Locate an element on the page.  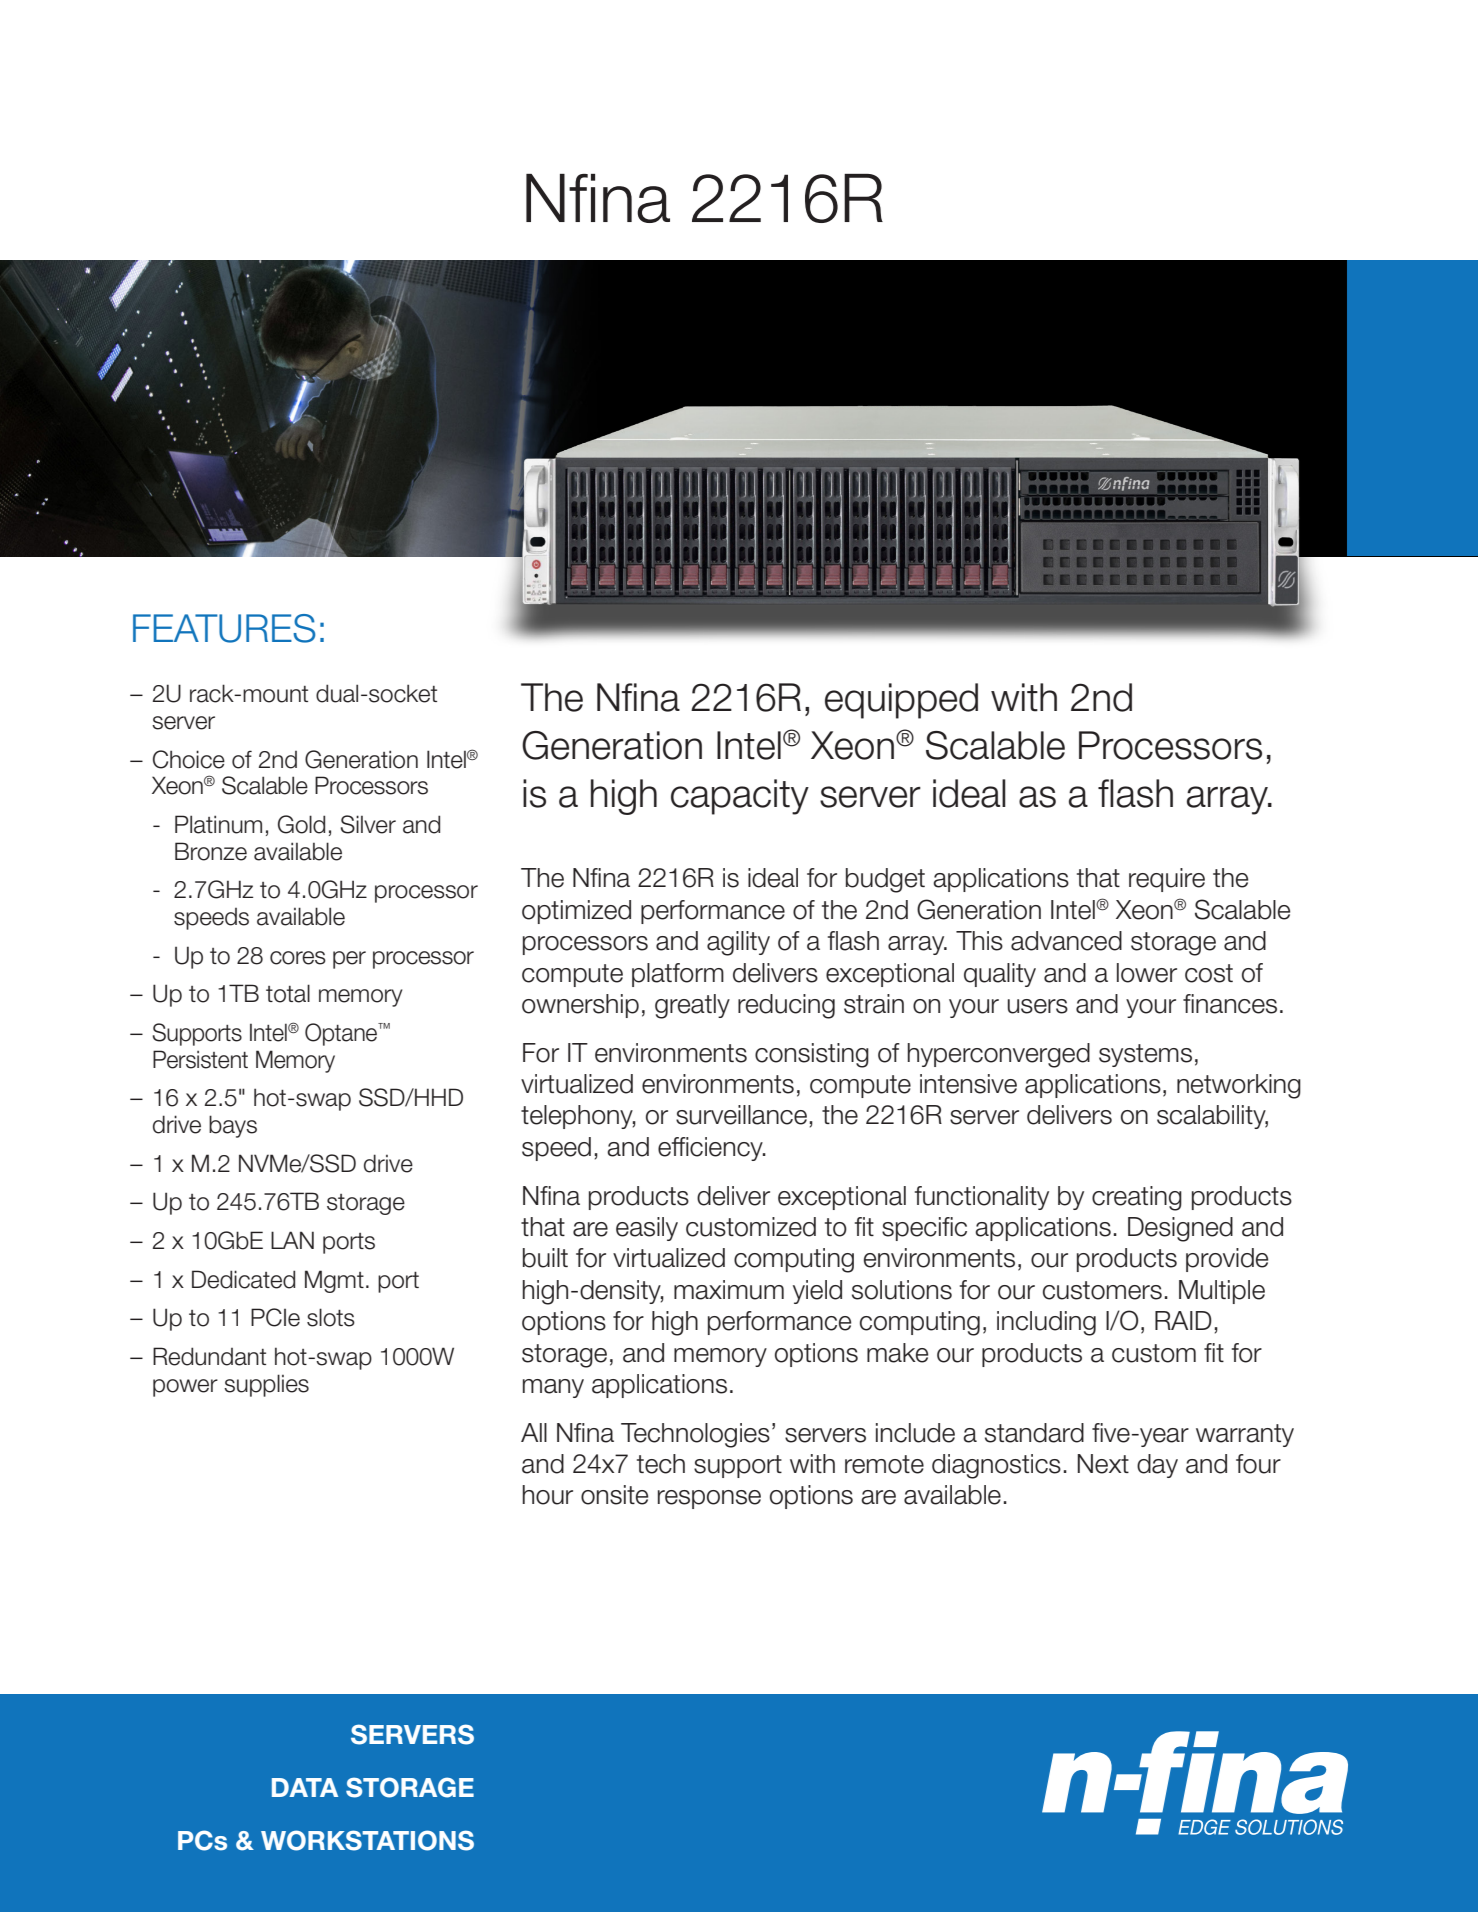
FEATURES is located at coordinates (224, 628).
